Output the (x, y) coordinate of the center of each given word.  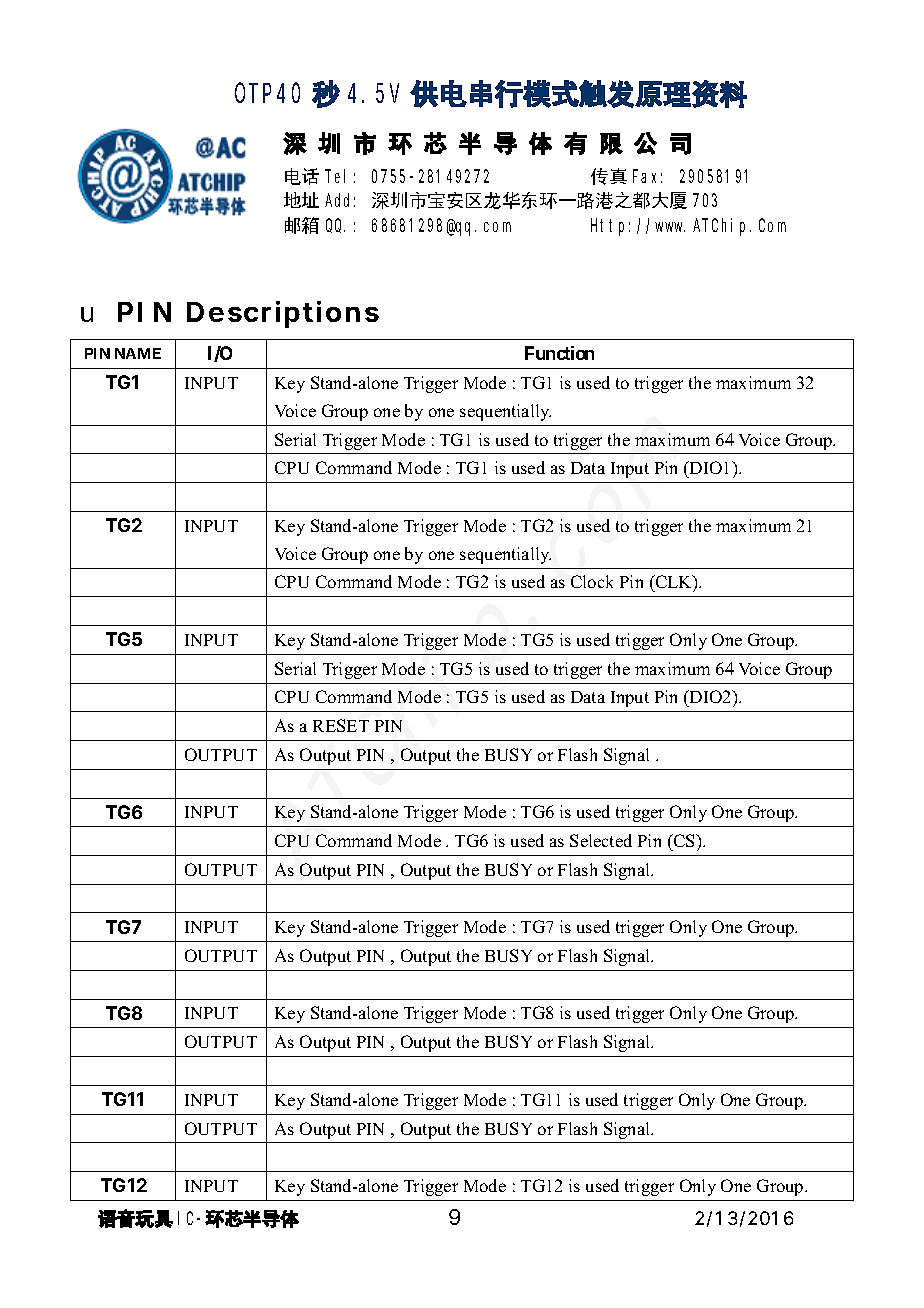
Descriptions (283, 314)
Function (559, 353)
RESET (341, 725)
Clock (592, 581)
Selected (601, 840)
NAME (138, 353)
